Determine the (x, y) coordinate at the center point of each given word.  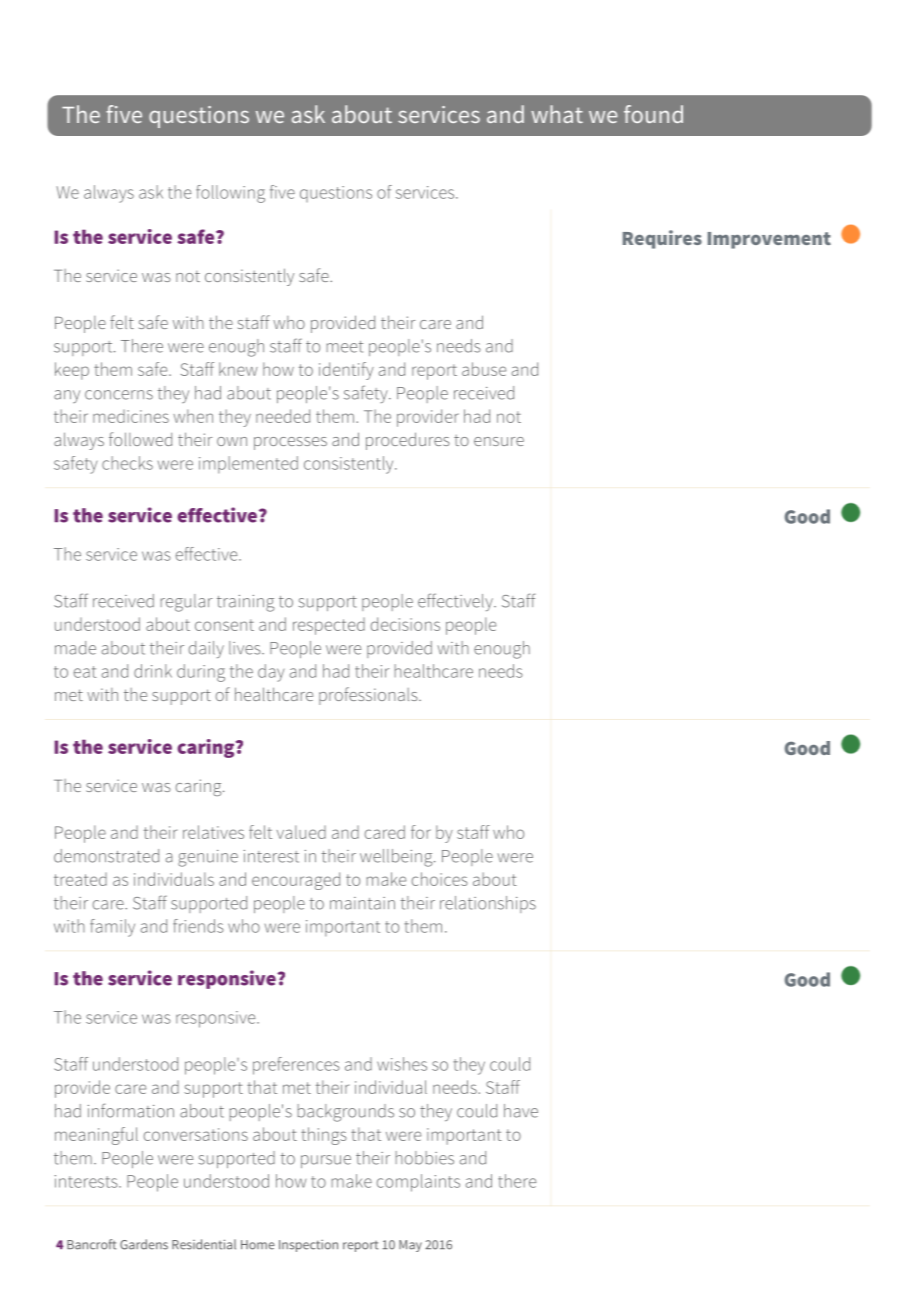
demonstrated (106, 856)
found (653, 114)
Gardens (144, 1244)
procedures (408, 441)
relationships (488, 904)
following (230, 194)
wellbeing (397, 858)
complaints (418, 1183)
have (521, 1111)
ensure (499, 441)
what (557, 114)
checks (127, 463)
